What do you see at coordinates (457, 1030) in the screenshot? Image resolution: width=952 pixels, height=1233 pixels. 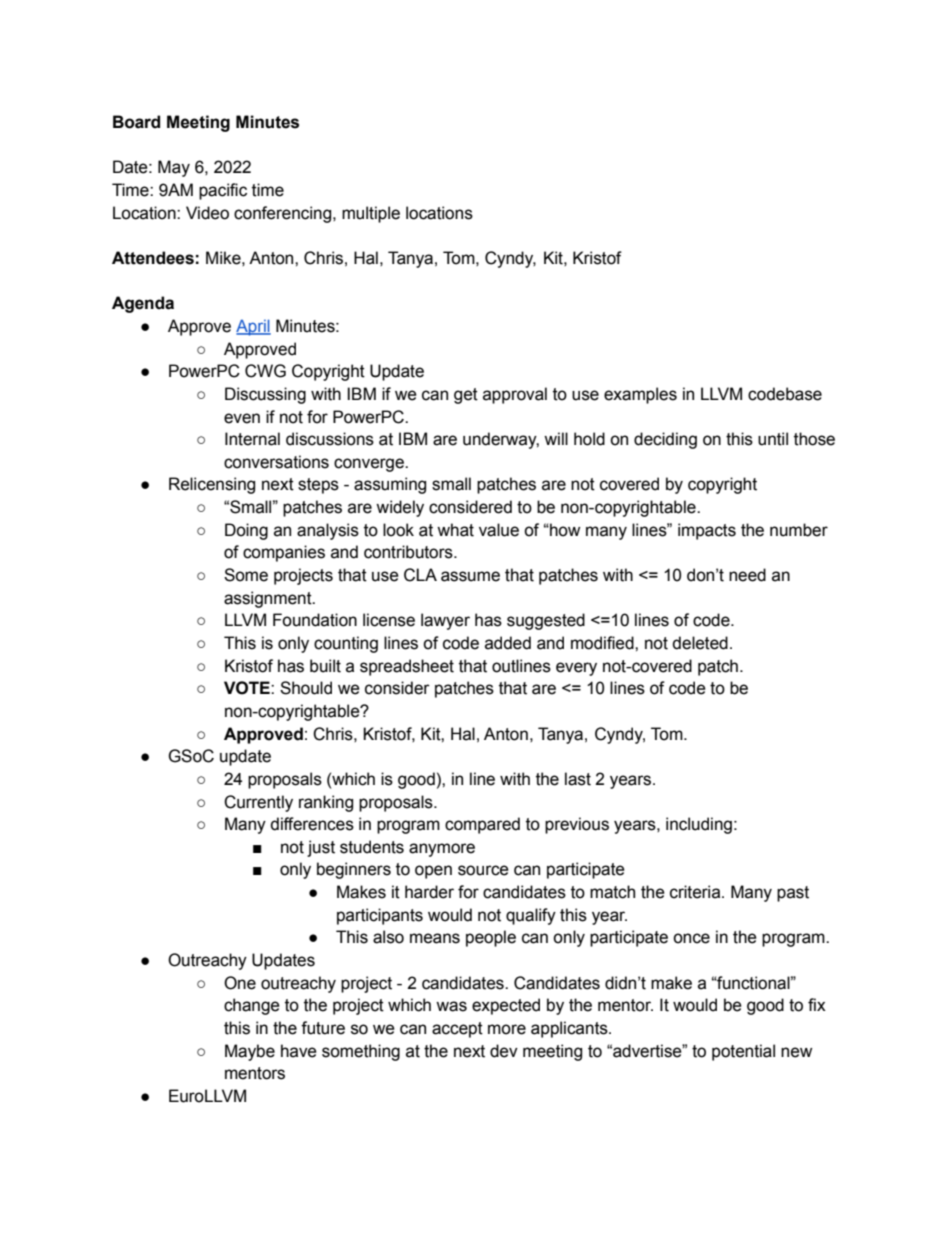 I see `accept` at bounding box center [457, 1030].
